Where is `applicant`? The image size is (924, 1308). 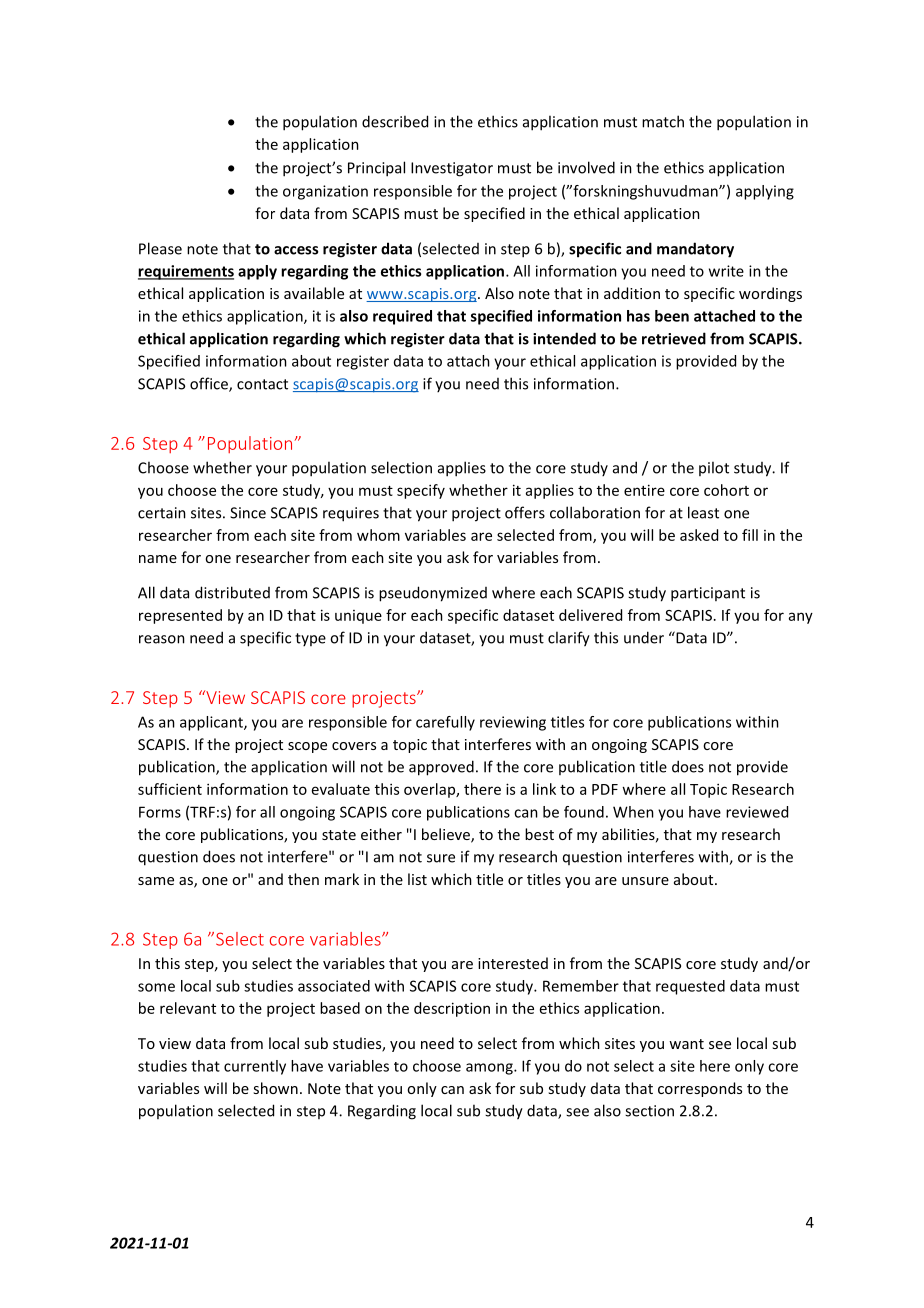 applicant is located at coordinates (212, 723).
